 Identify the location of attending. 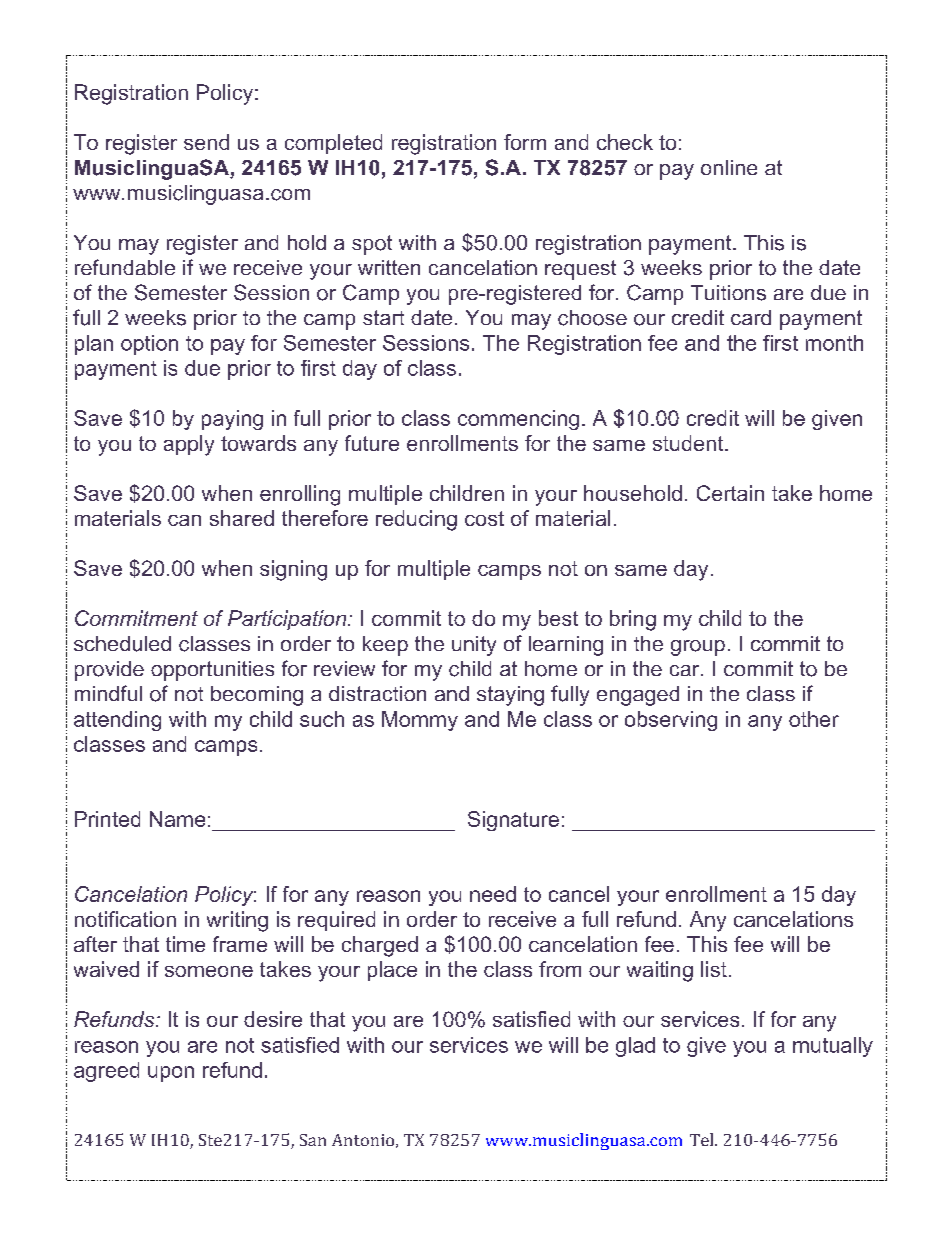
(117, 721).
